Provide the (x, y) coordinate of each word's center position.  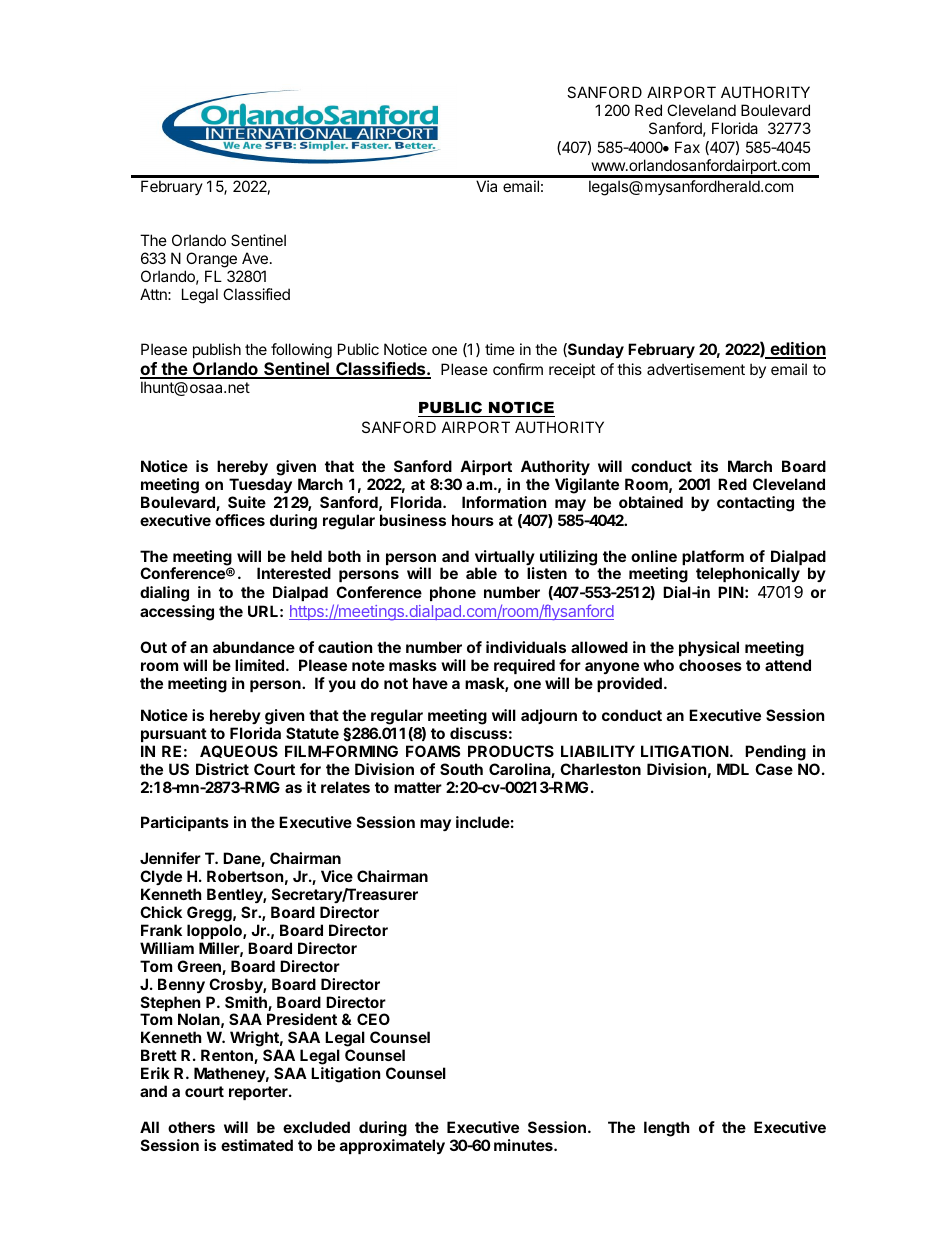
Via (486, 186)
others (191, 1127)
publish (217, 350)
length (666, 1129)
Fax (687, 147)
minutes (524, 1145)
